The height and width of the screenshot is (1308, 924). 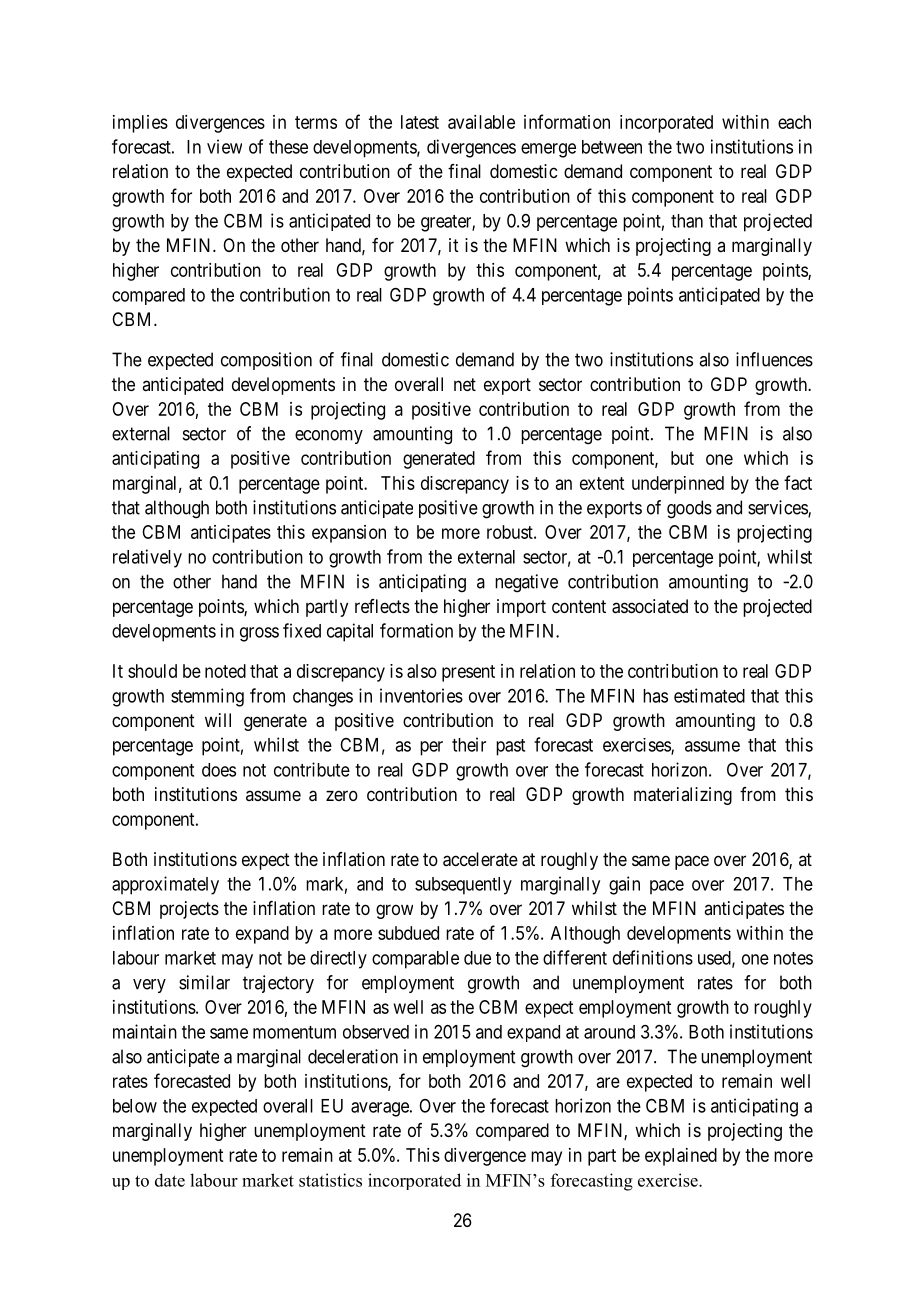 What do you see at coordinates (147, 558) in the screenshot?
I see `relatively` at bounding box center [147, 558].
